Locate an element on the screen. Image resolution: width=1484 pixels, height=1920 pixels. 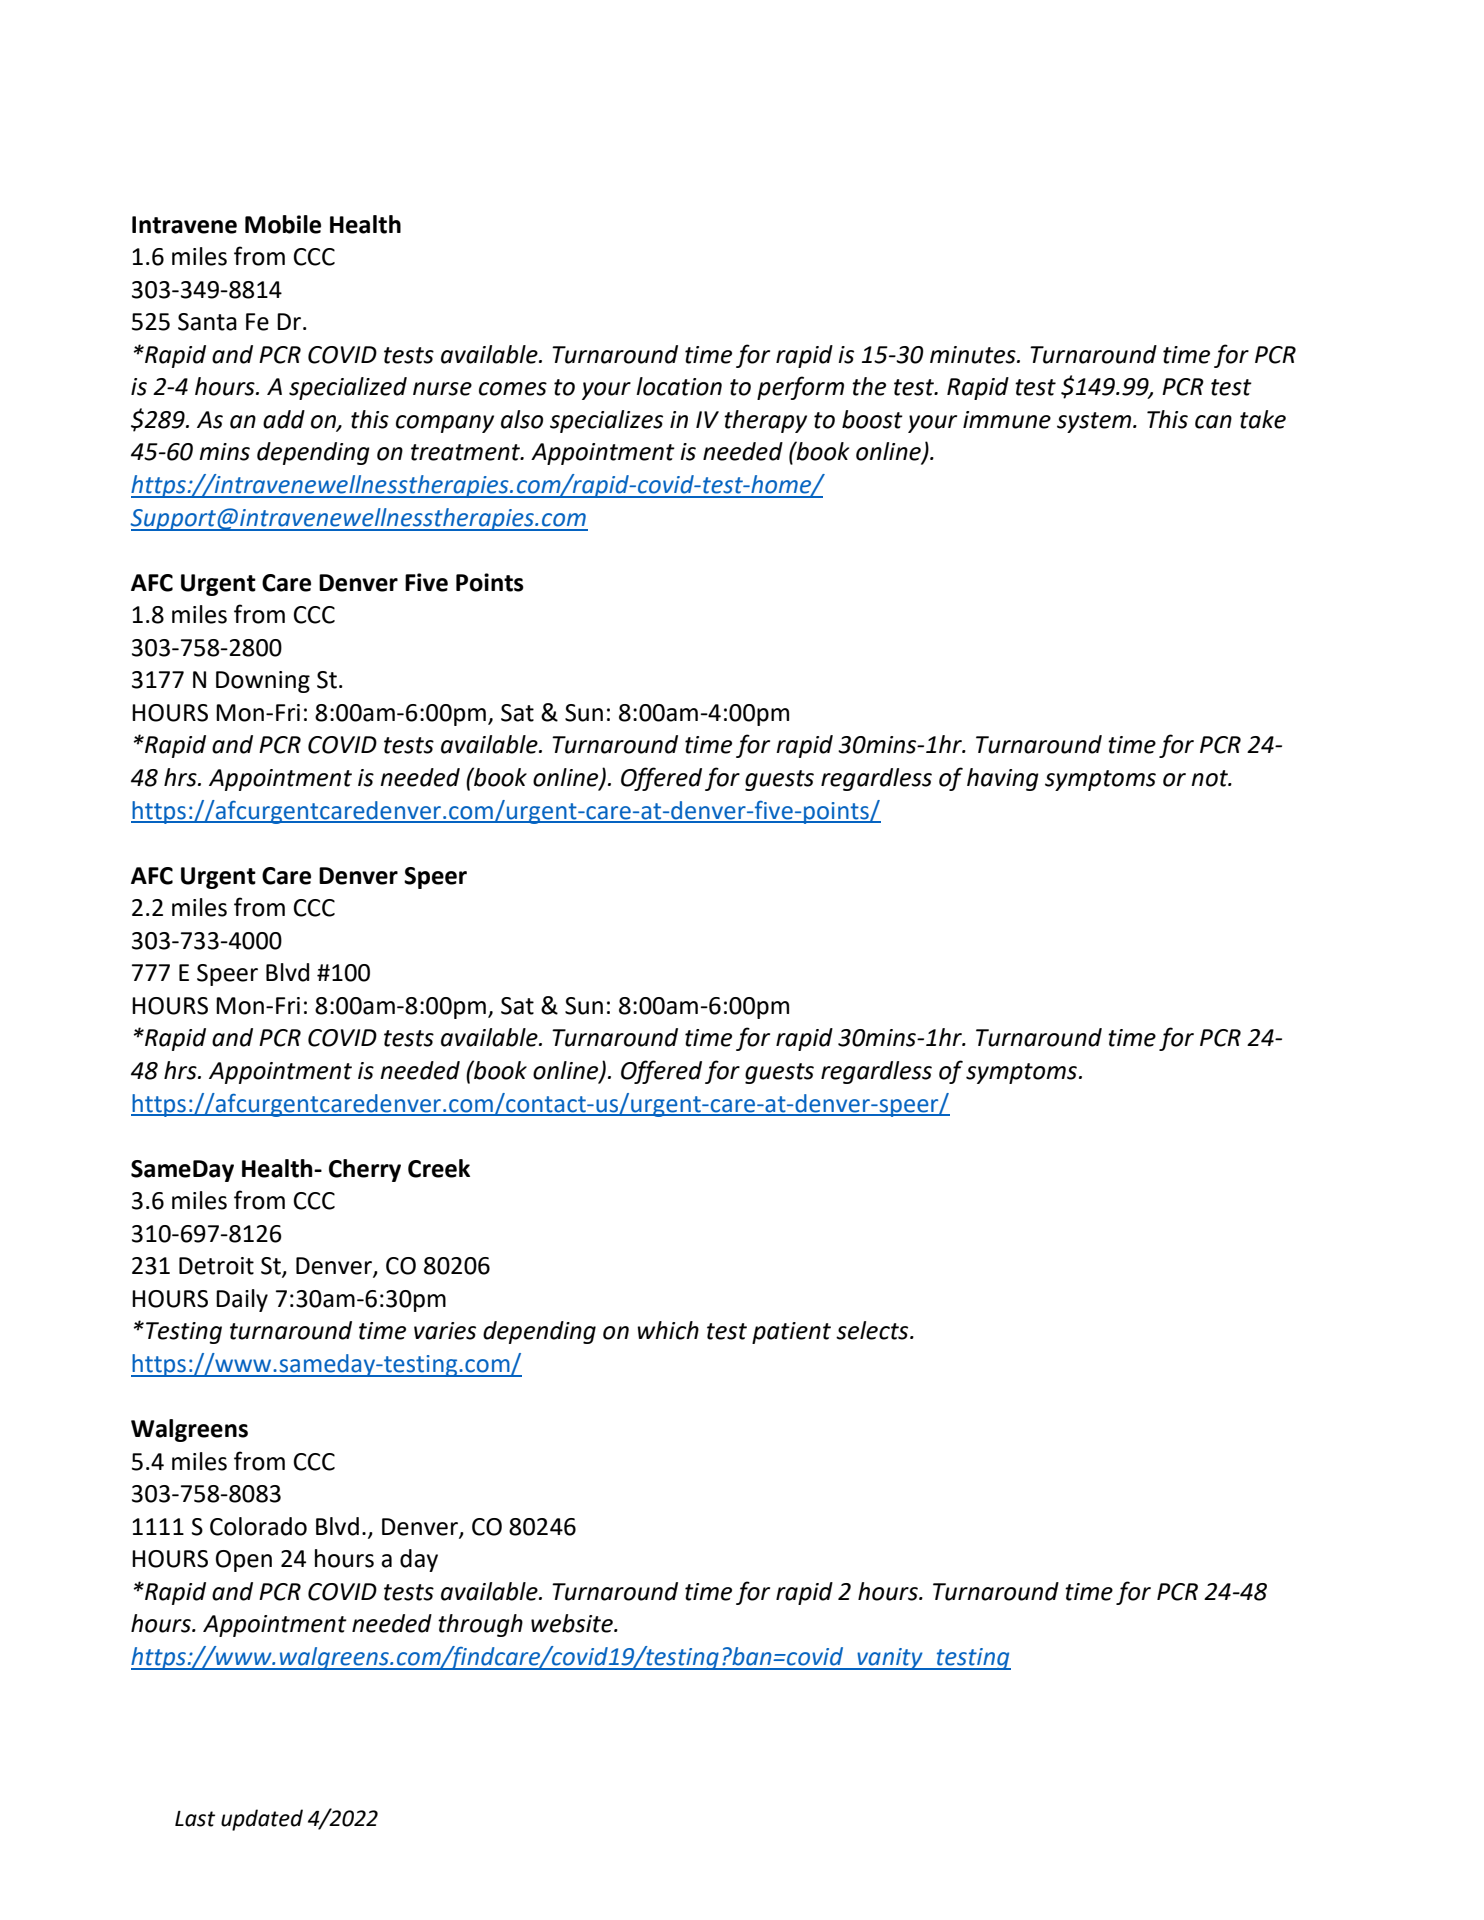
Downing is located at coordinates (263, 682).
